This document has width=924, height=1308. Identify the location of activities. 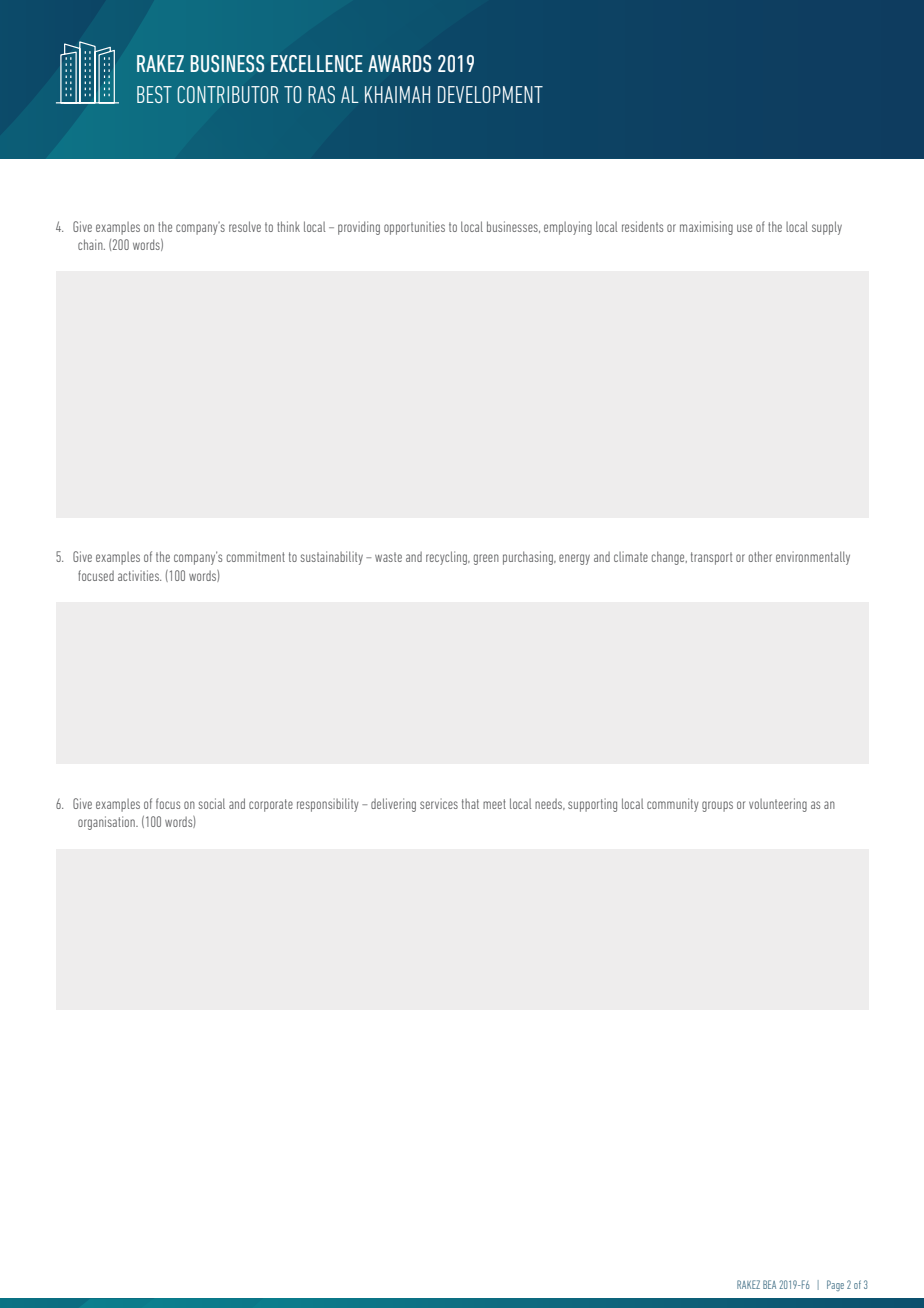
(139, 575).
